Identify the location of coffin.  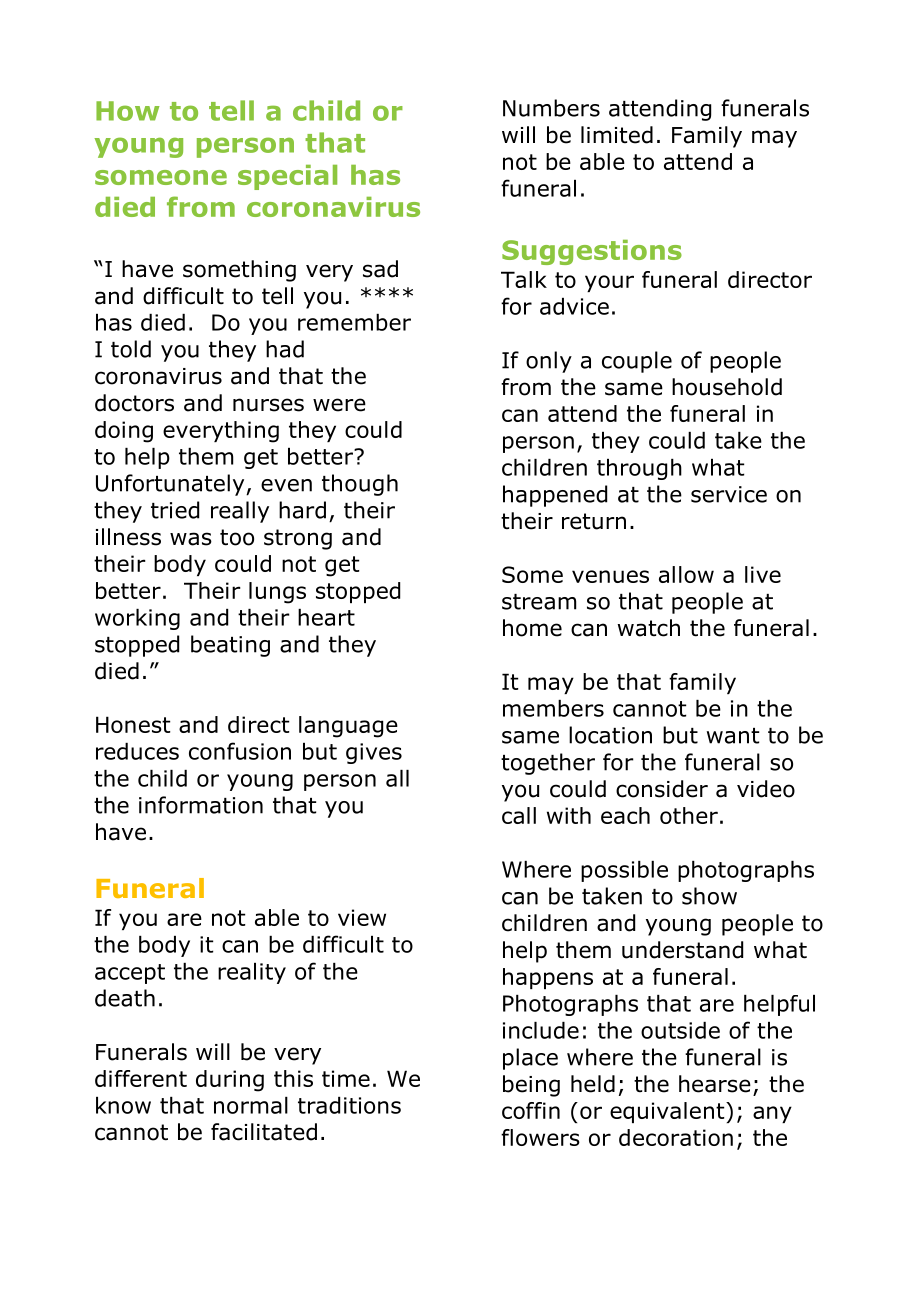
(531, 1110).
